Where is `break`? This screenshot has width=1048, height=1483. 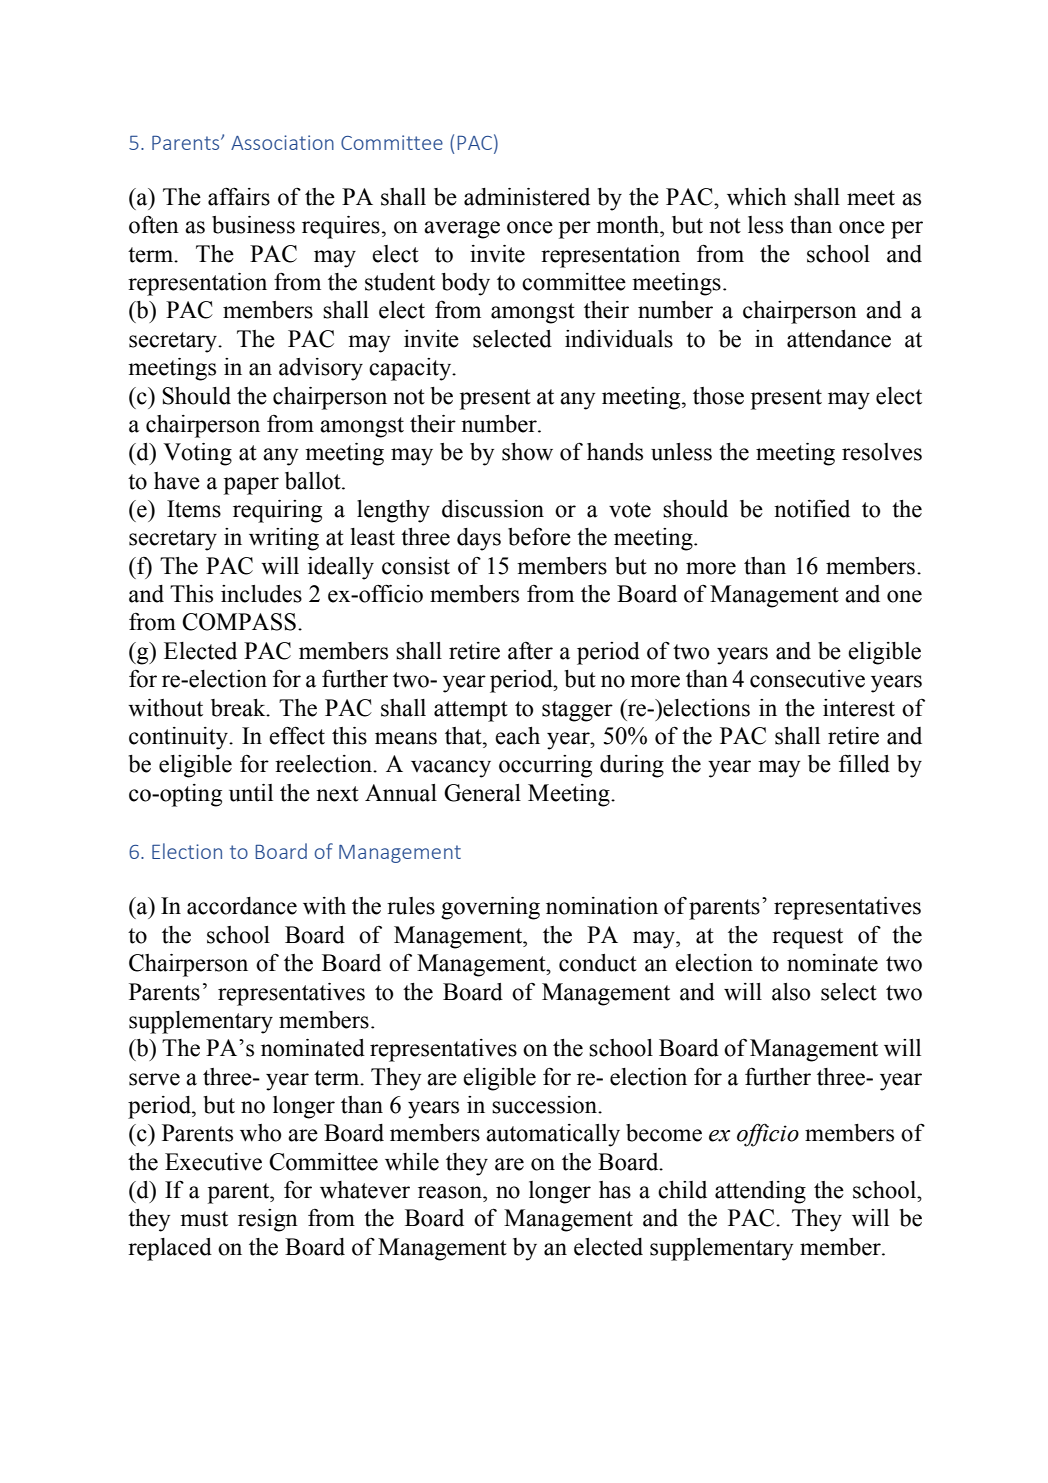 break is located at coordinates (239, 708).
